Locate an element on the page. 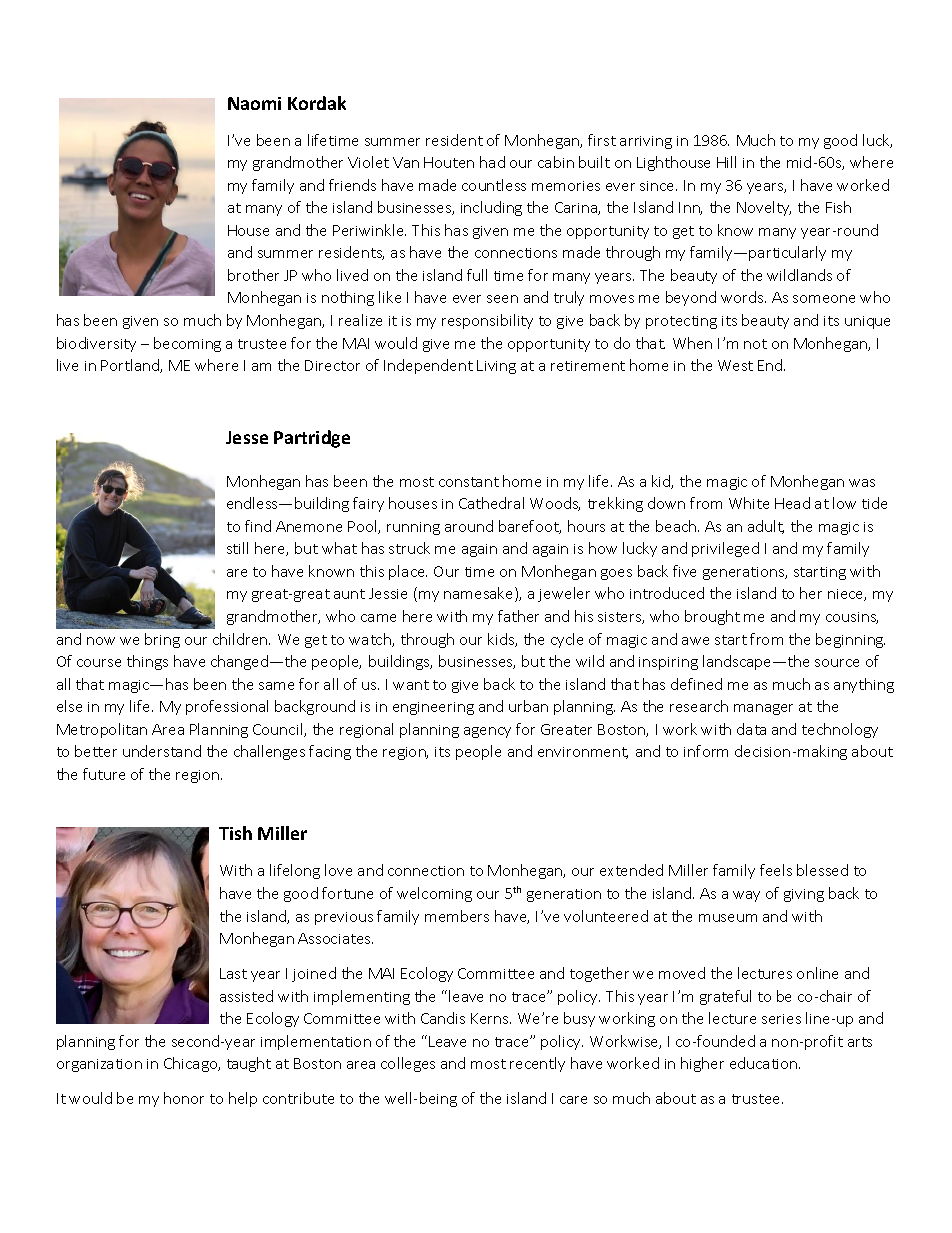  becoming is located at coordinates (187, 344).
